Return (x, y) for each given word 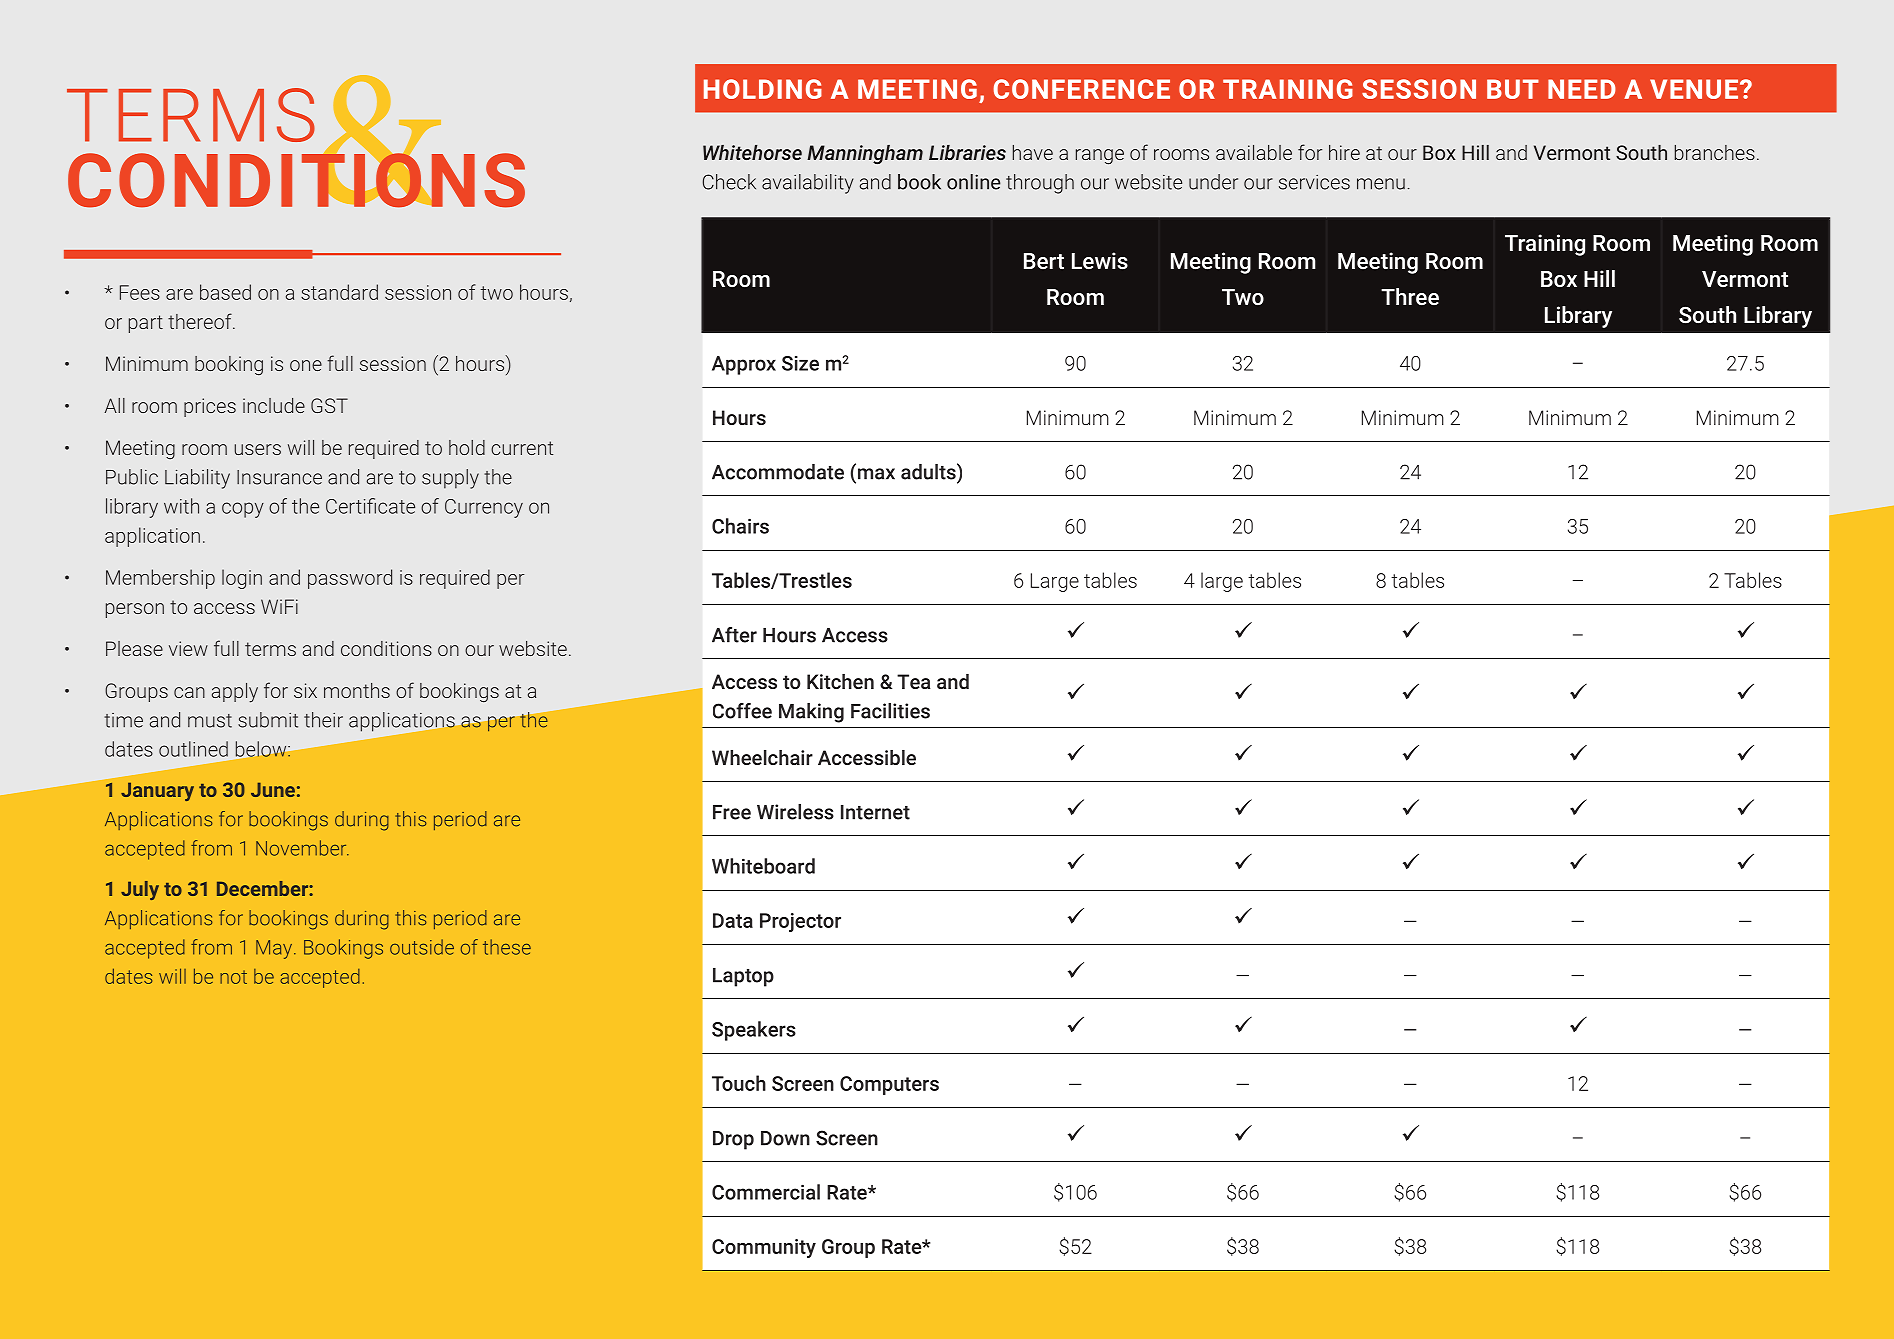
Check (729, 182)
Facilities (890, 711)
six (305, 690)
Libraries (967, 152)
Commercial (766, 1192)
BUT (1513, 89)
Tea (914, 681)
